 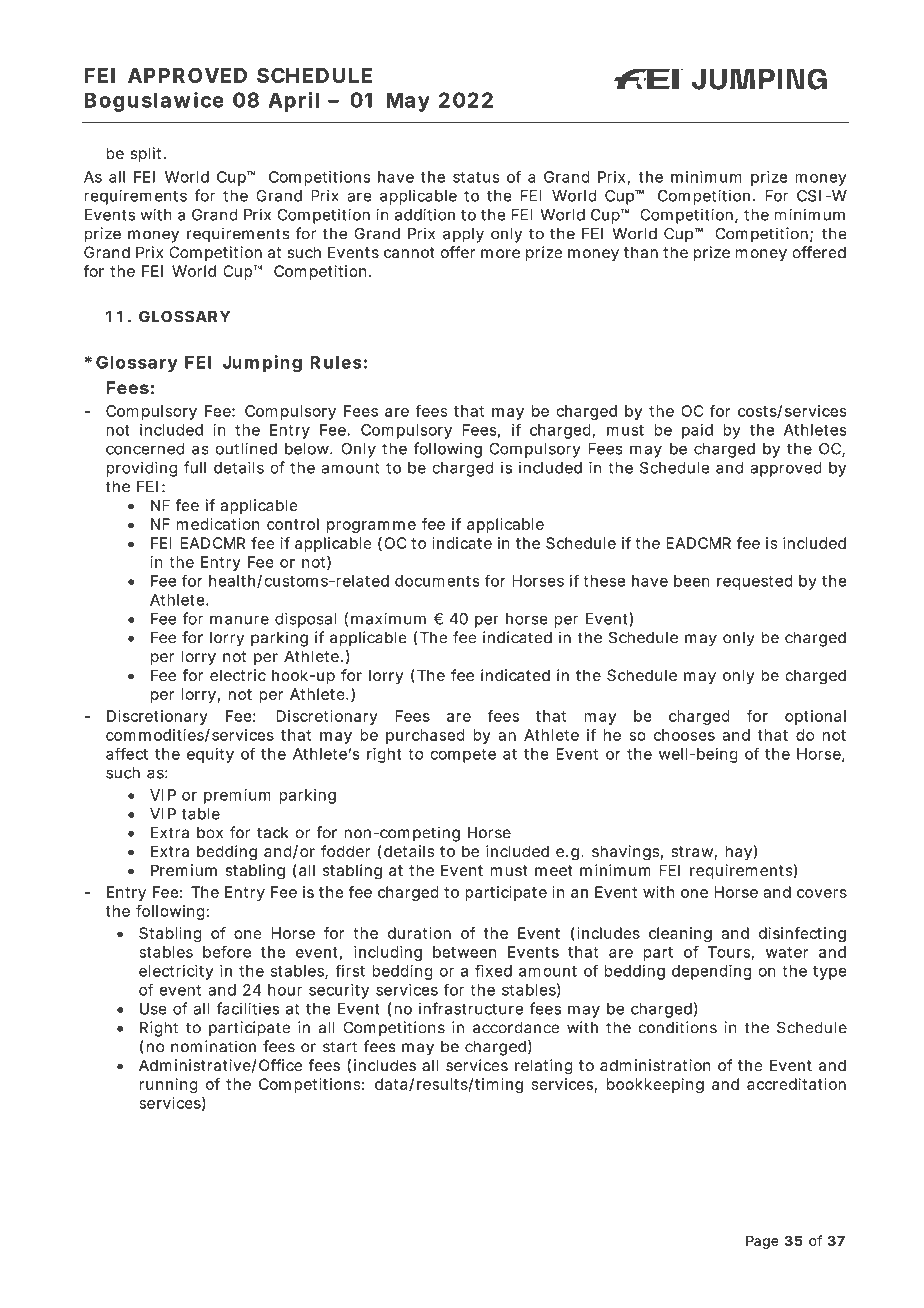 What do you see at coordinates (148, 155) in the screenshot?
I see `split` at bounding box center [148, 155].
